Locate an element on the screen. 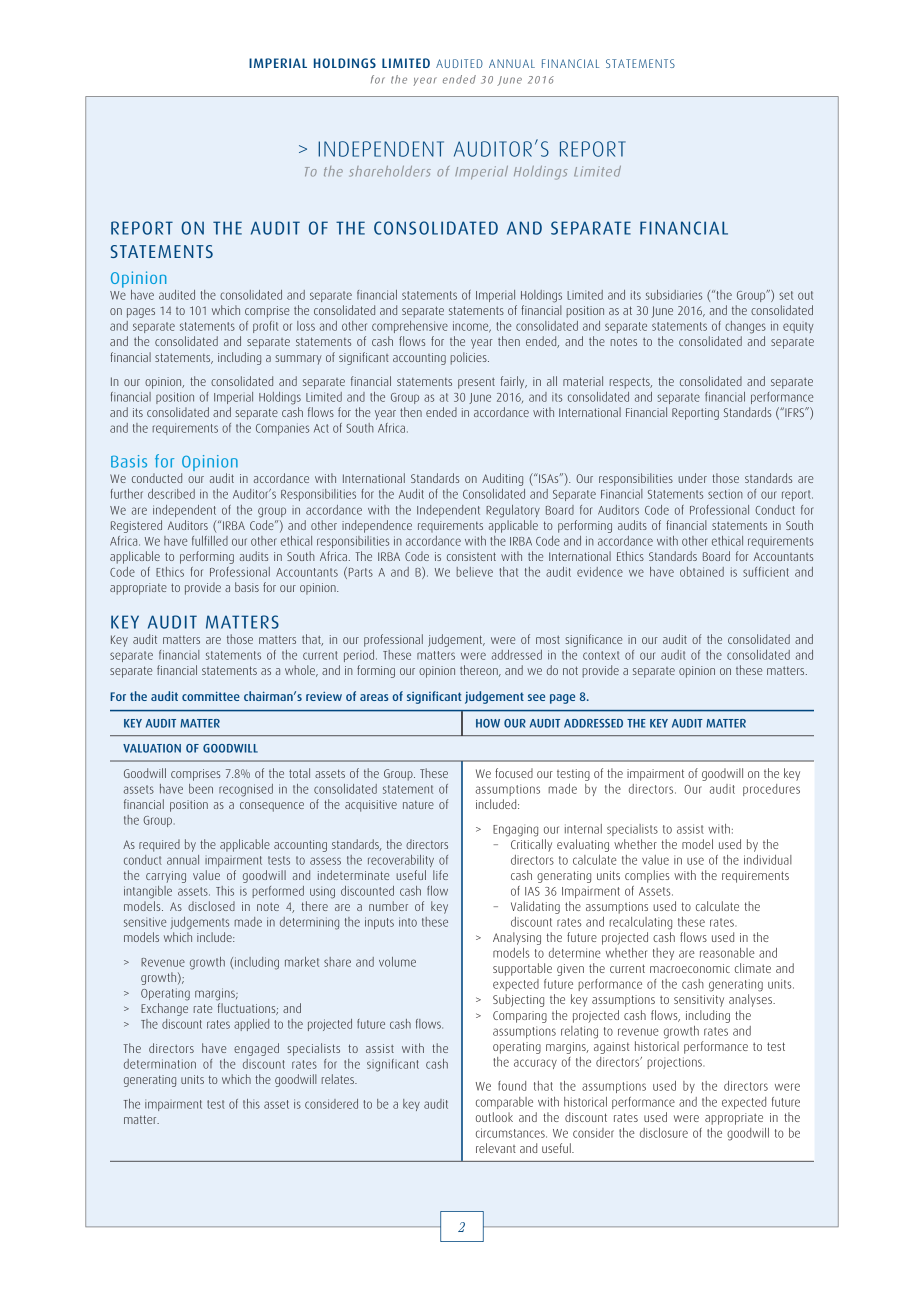 This screenshot has height=1308, width=924. income is located at coordinates (472, 327).
